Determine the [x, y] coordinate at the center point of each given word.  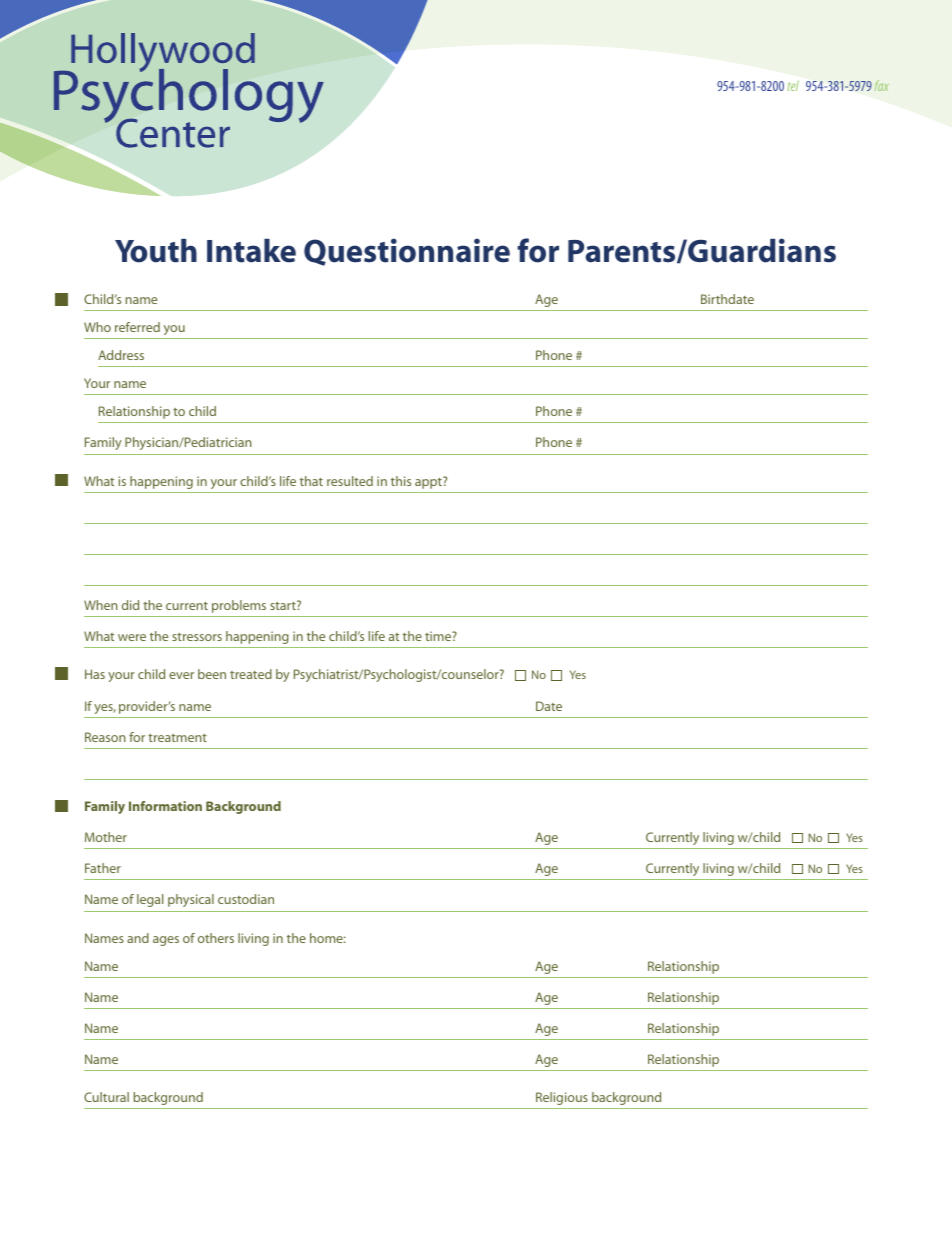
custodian [246, 899]
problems [239, 606]
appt [429, 483]
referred [137, 327]
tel [793, 85]
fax [882, 85]
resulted [350, 481]
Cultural [106, 1097]
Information [165, 806]
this [401, 481]
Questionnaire [407, 252]
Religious [562, 1098]
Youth [156, 251]
